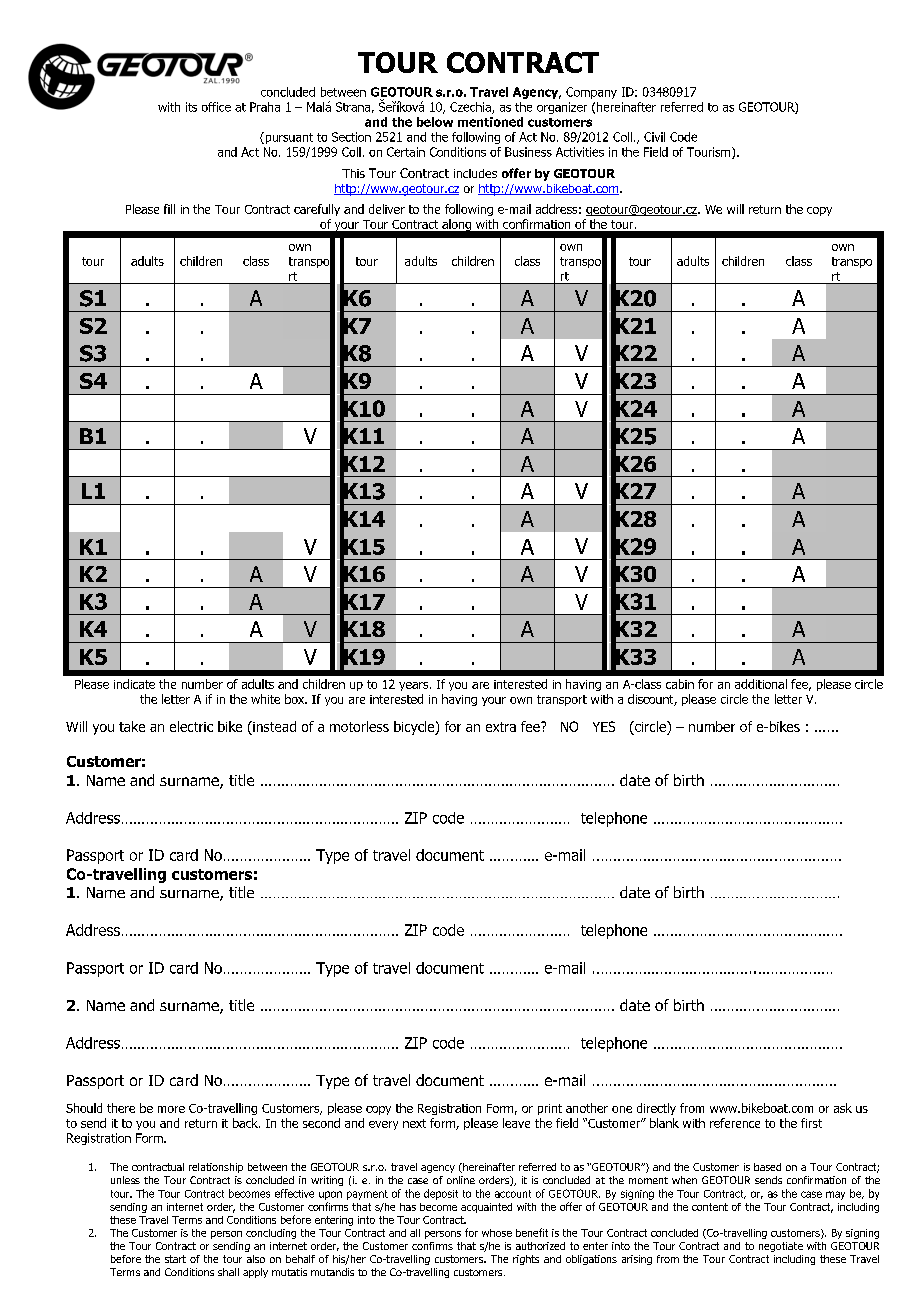 Image resolution: width=924 pixels, height=1308 pixels. Describe the element at coordinates (761, 684) in the page. I see `additional` at that location.
